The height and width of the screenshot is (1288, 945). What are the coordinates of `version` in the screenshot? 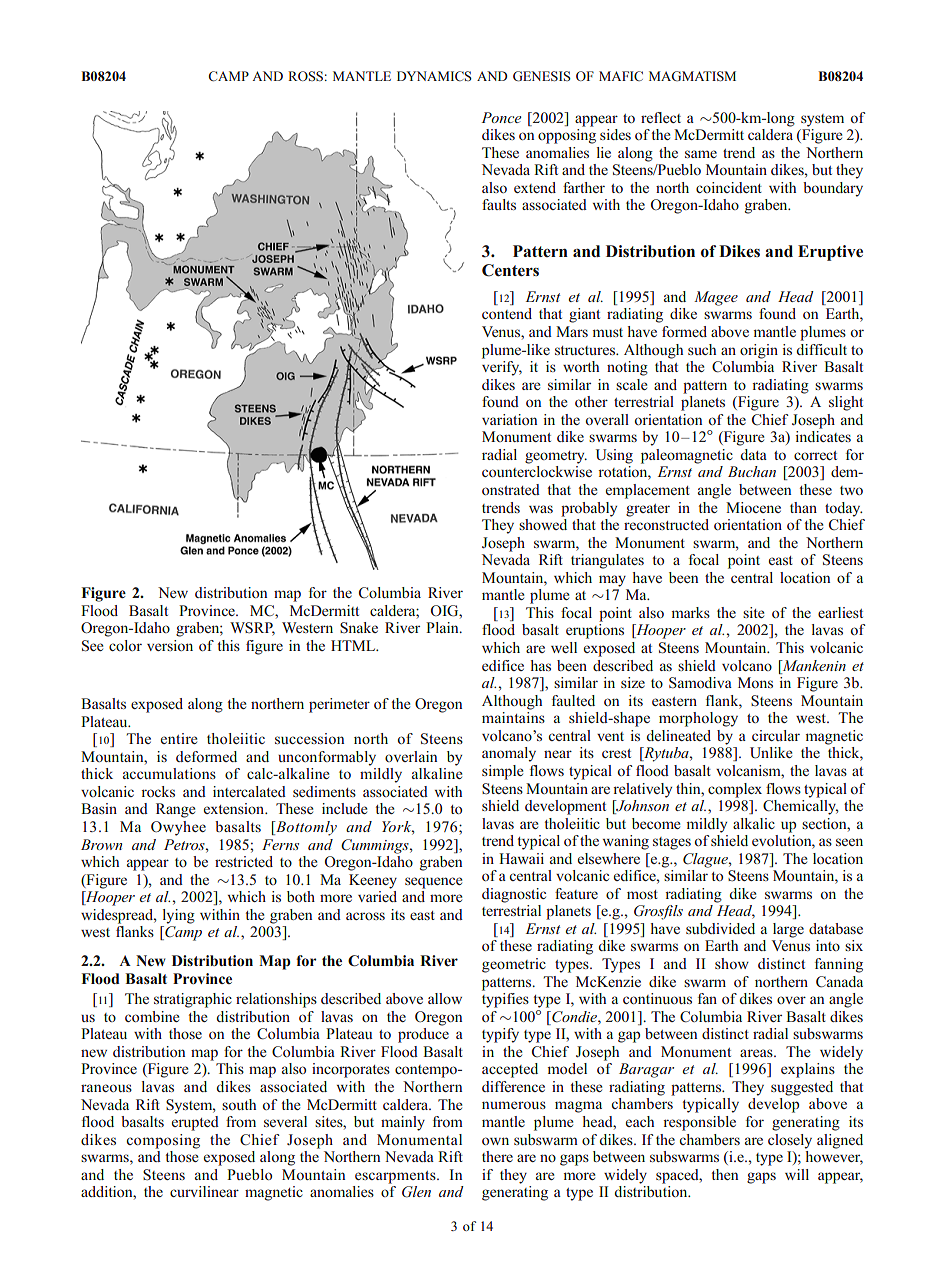 It's located at (170, 645).
